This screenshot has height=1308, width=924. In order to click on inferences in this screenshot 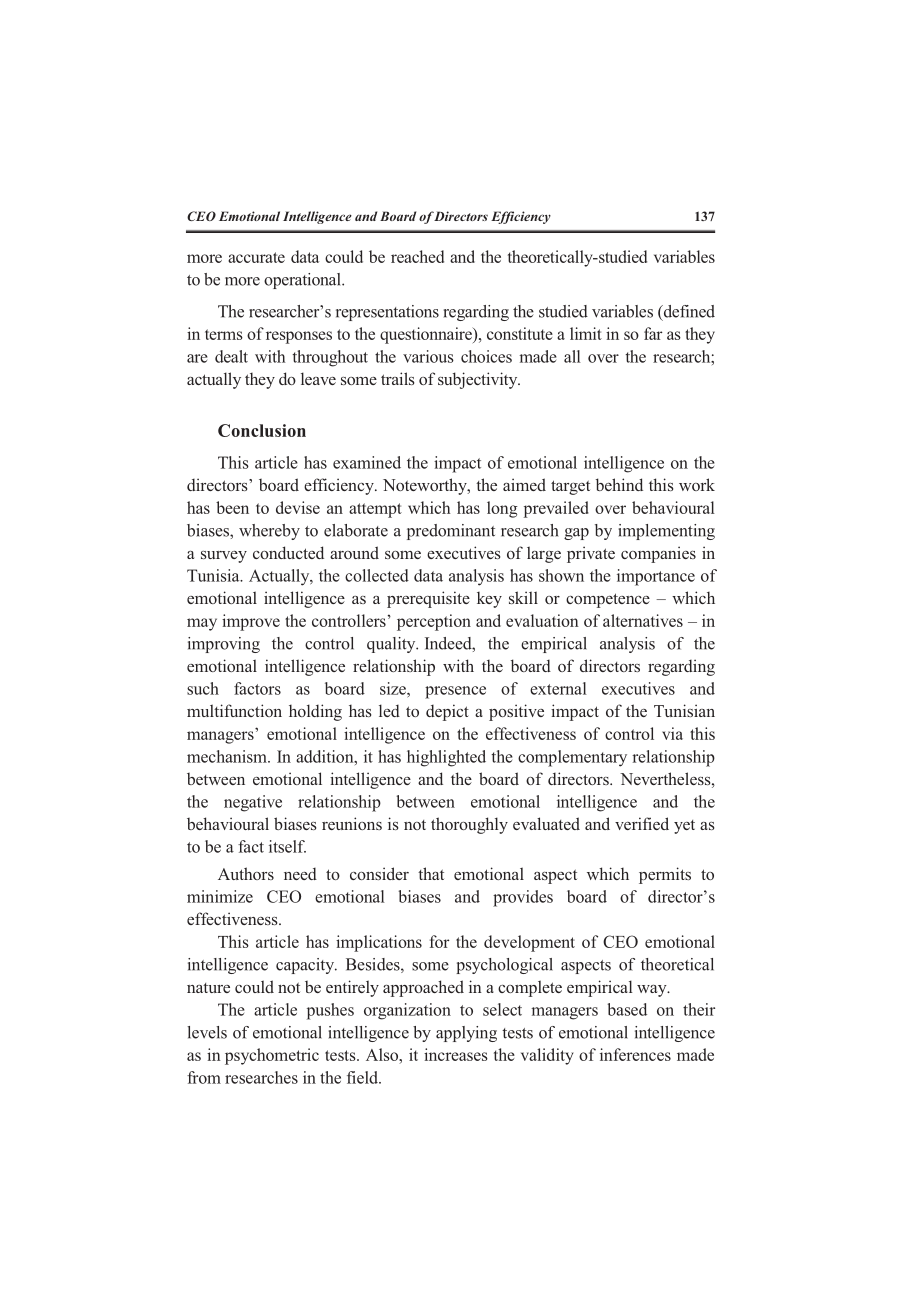, I will do `click(635, 1054)`.
